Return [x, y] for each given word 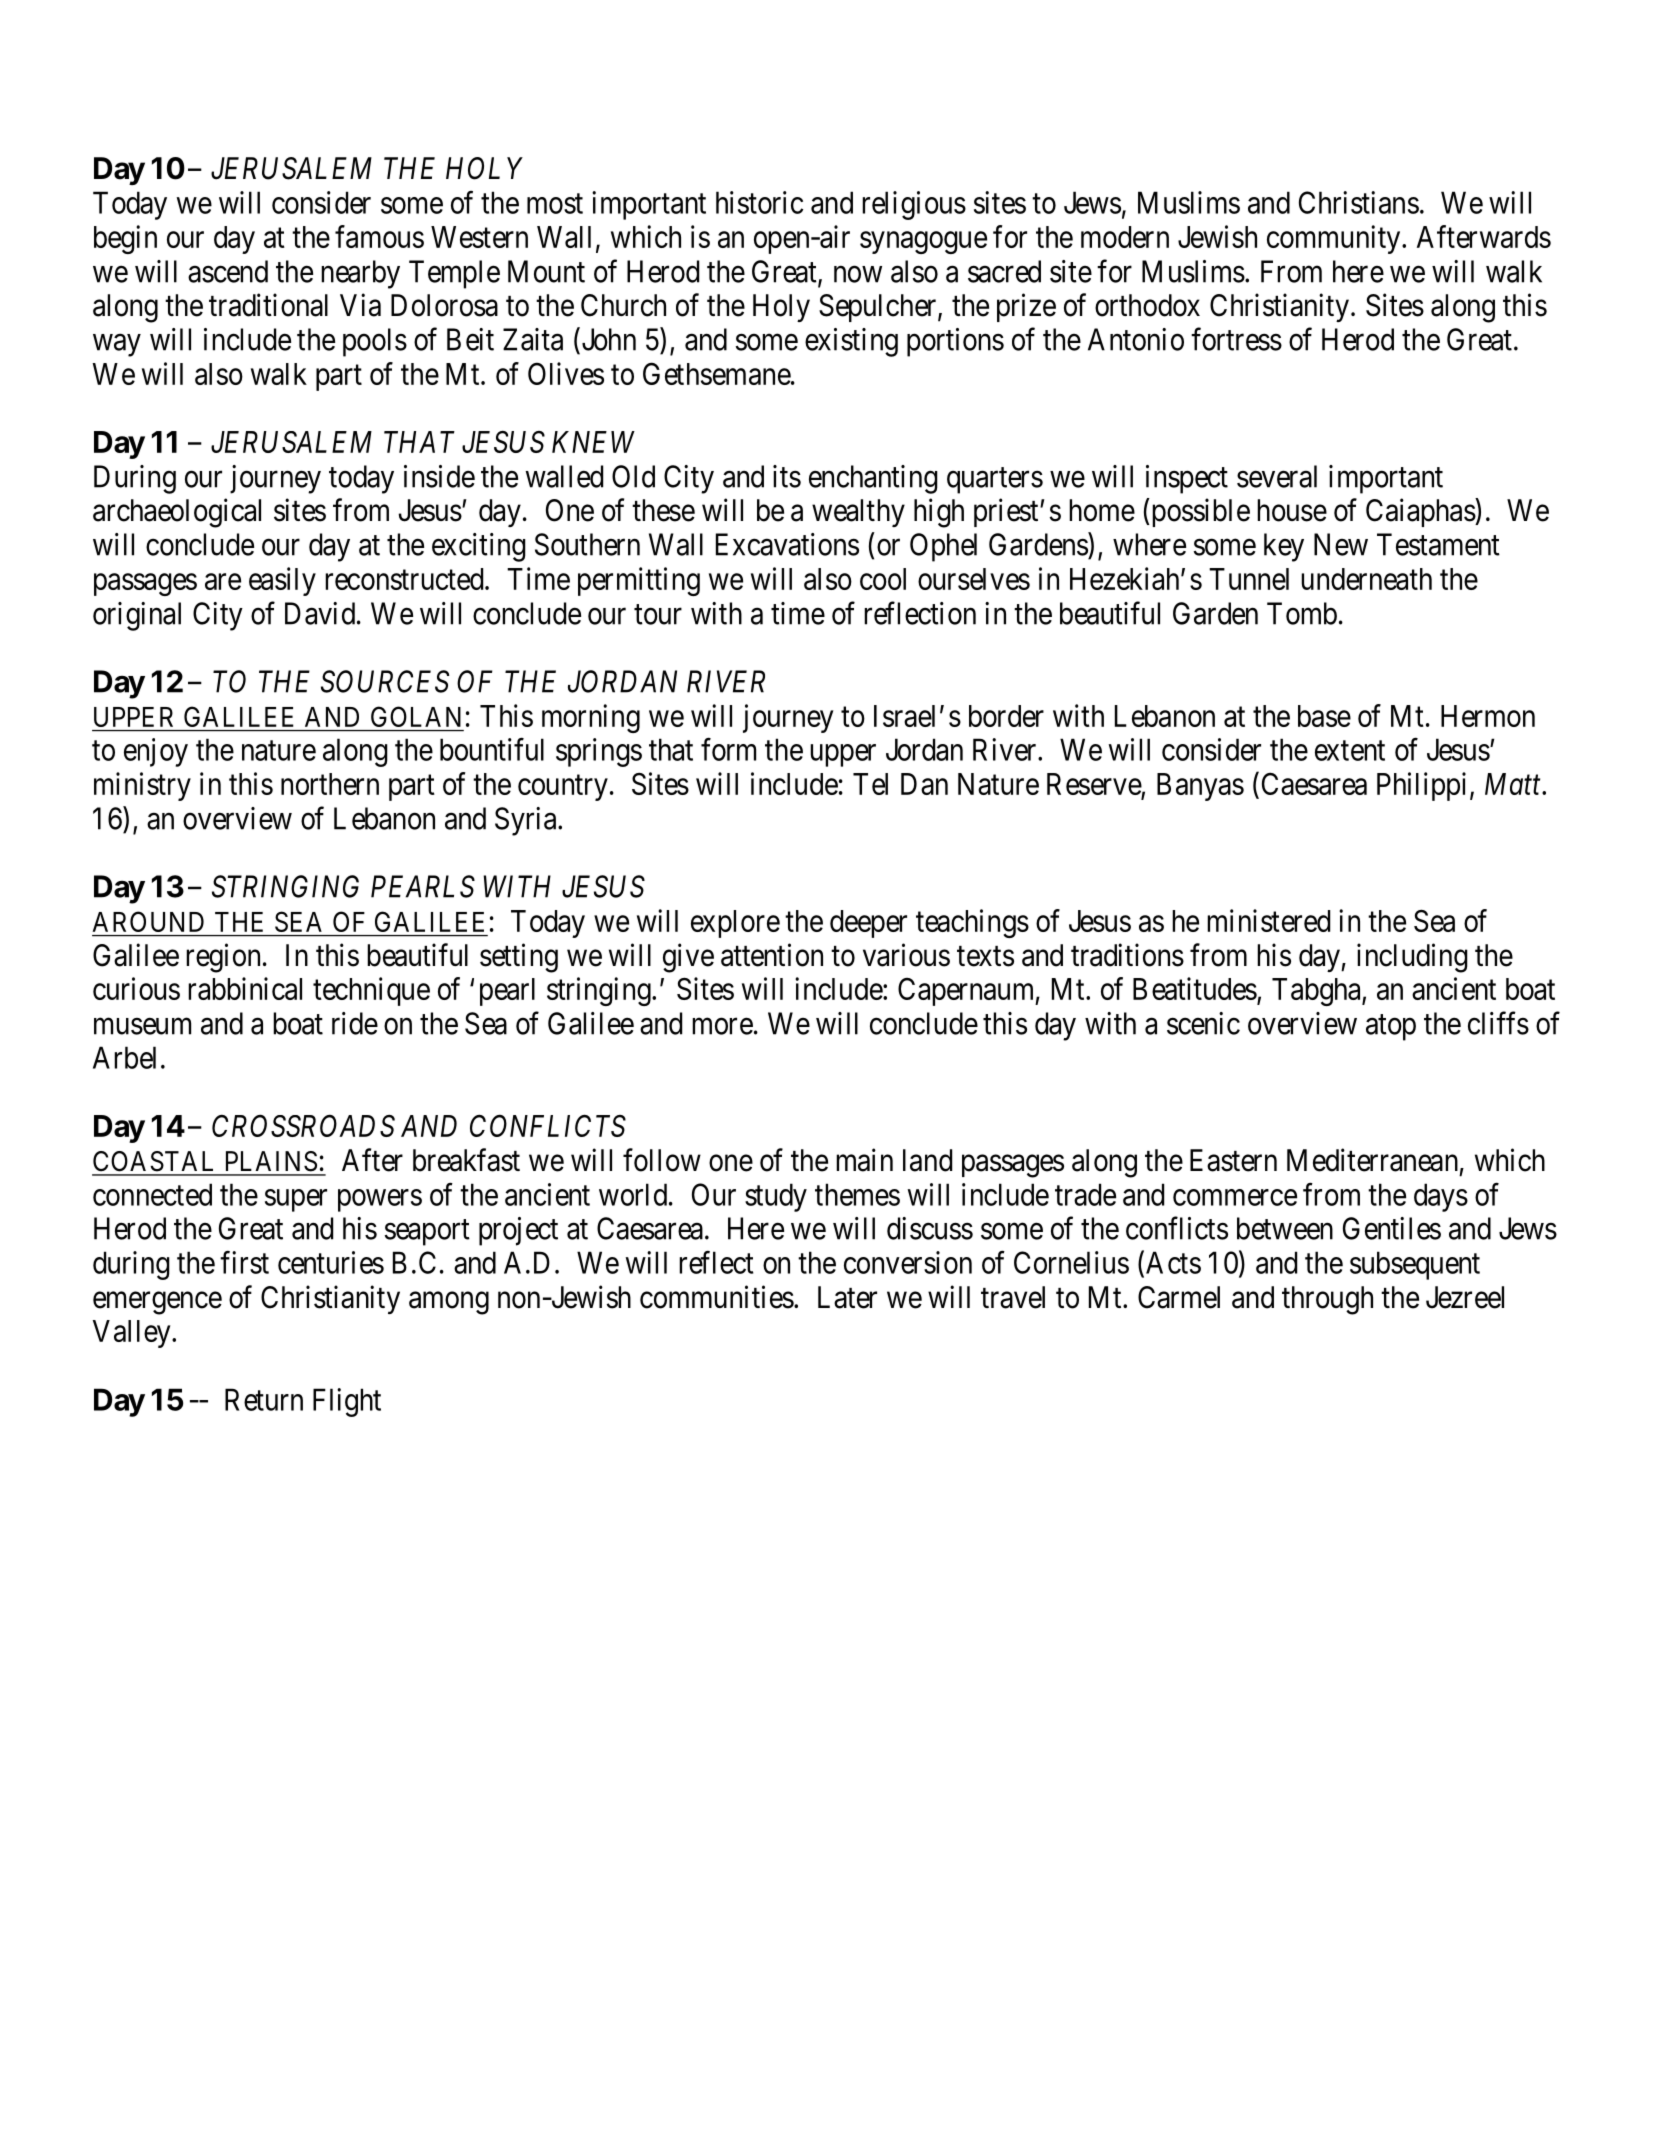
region [223, 958]
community [1335, 239]
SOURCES [385, 681]
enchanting [873, 479]
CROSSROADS [303, 1125]
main [864, 1160]
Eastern [1233, 1160]
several [1277, 476]
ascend [228, 271]
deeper [868, 924]
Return [264, 1399]
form [728, 749]
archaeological [177, 513]
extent [1350, 751]
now [858, 274]
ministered [1268, 920]
